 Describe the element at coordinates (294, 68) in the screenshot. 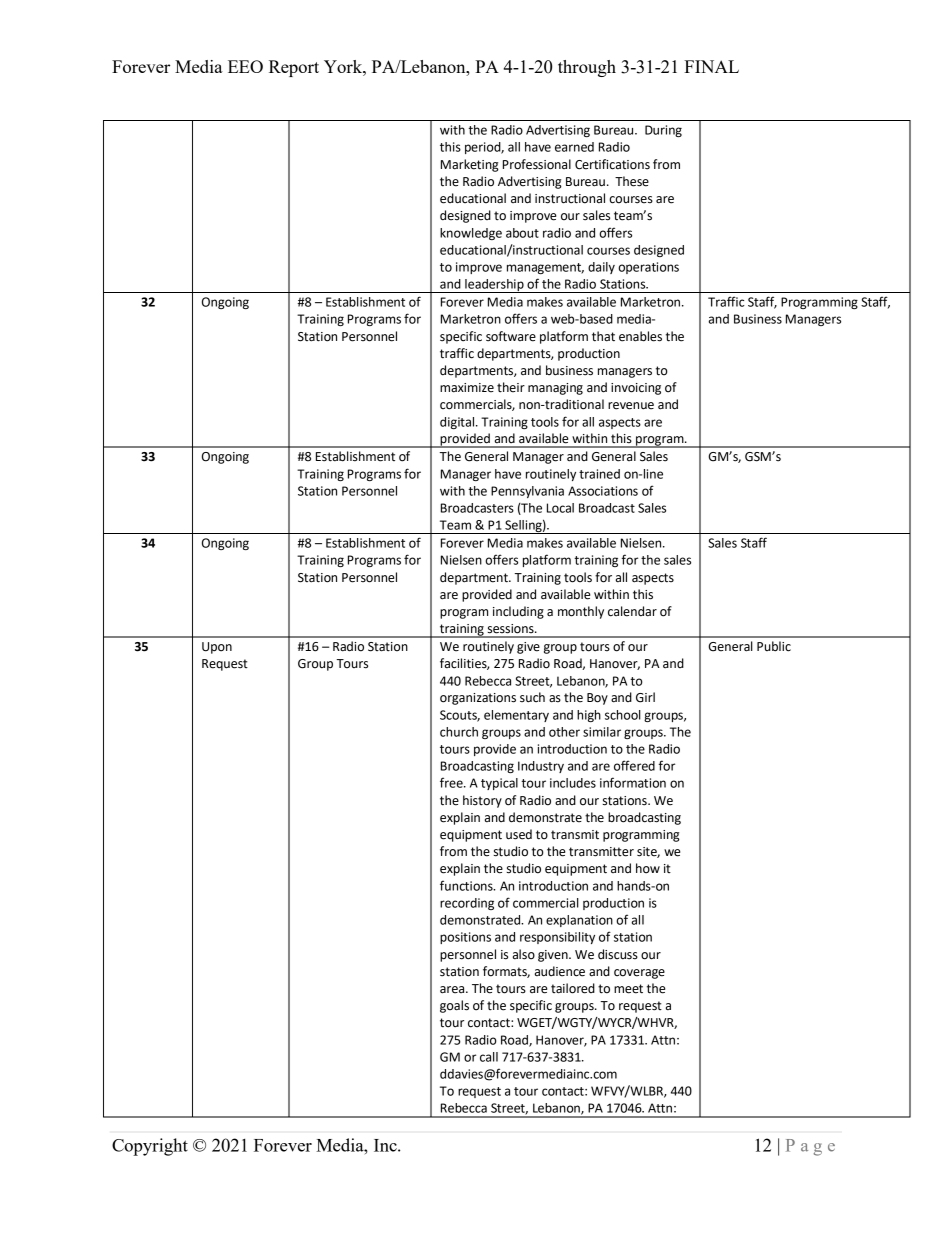

I see `Report` at that location.
